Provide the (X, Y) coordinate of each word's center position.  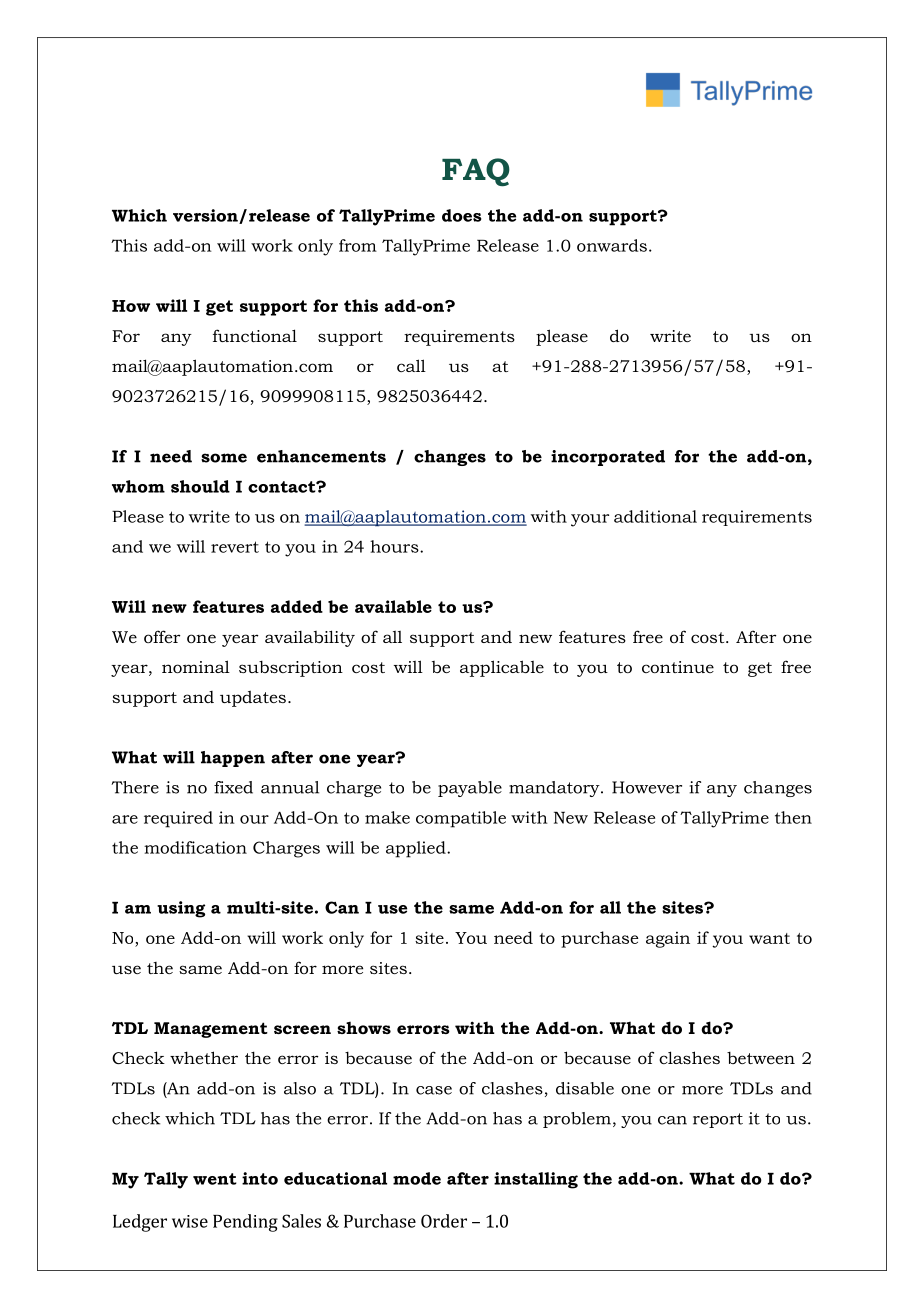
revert (235, 547)
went (215, 1179)
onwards (612, 245)
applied (417, 849)
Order (444, 1221)
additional (655, 516)
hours (395, 546)
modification (195, 847)
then (793, 817)
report (718, 1120)
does (462, 215)
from (358, 245)
